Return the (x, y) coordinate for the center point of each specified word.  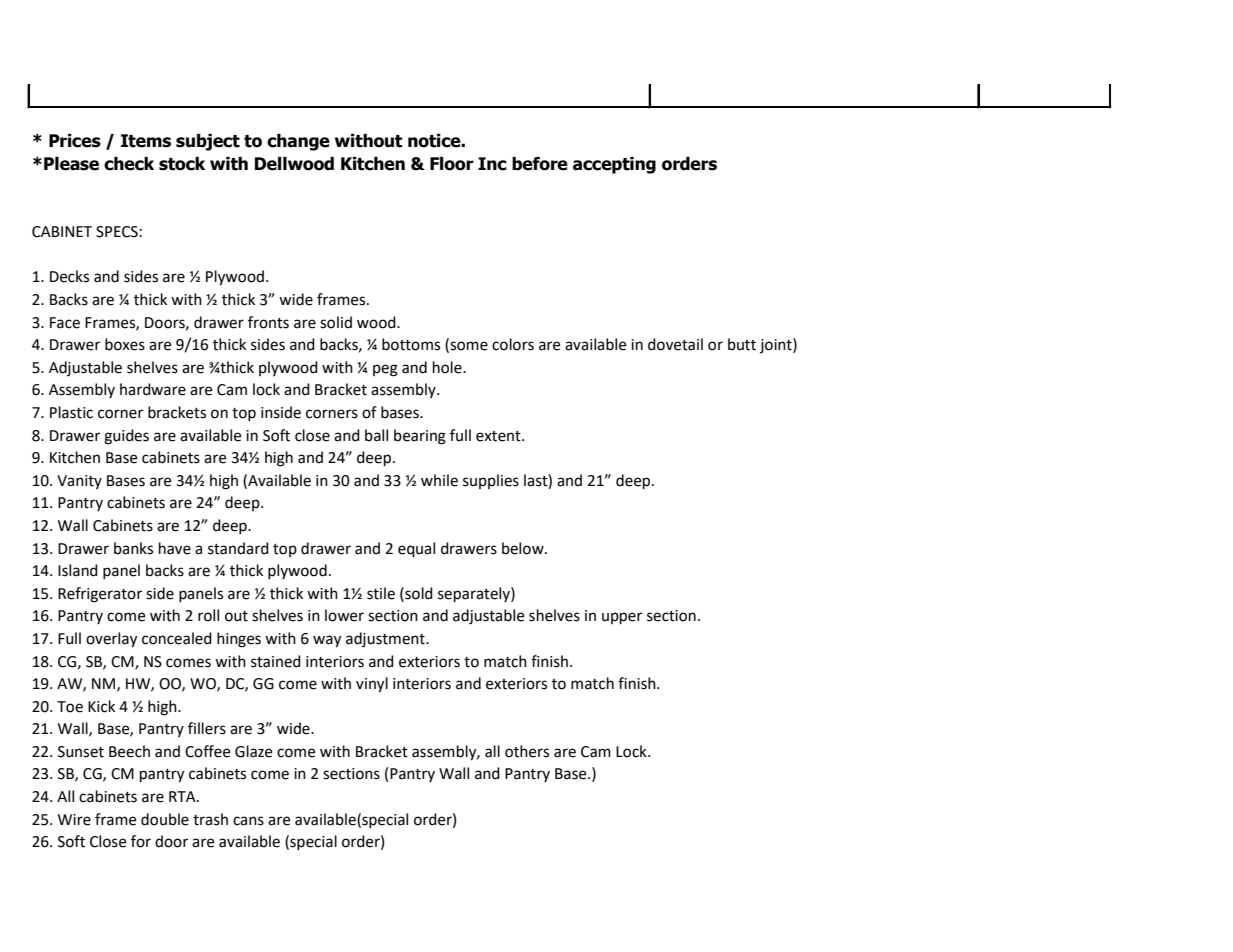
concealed (177, 638)
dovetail (675, 344)
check (129, 164)
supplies (491, 481)
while (439, 480)
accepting (614, 165)
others (527, 751)
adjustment (386, 639)
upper (622, 618)
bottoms (411, 344)
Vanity (79, 482)
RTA (183, 796)
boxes (125, 344)
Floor (452, 164)
